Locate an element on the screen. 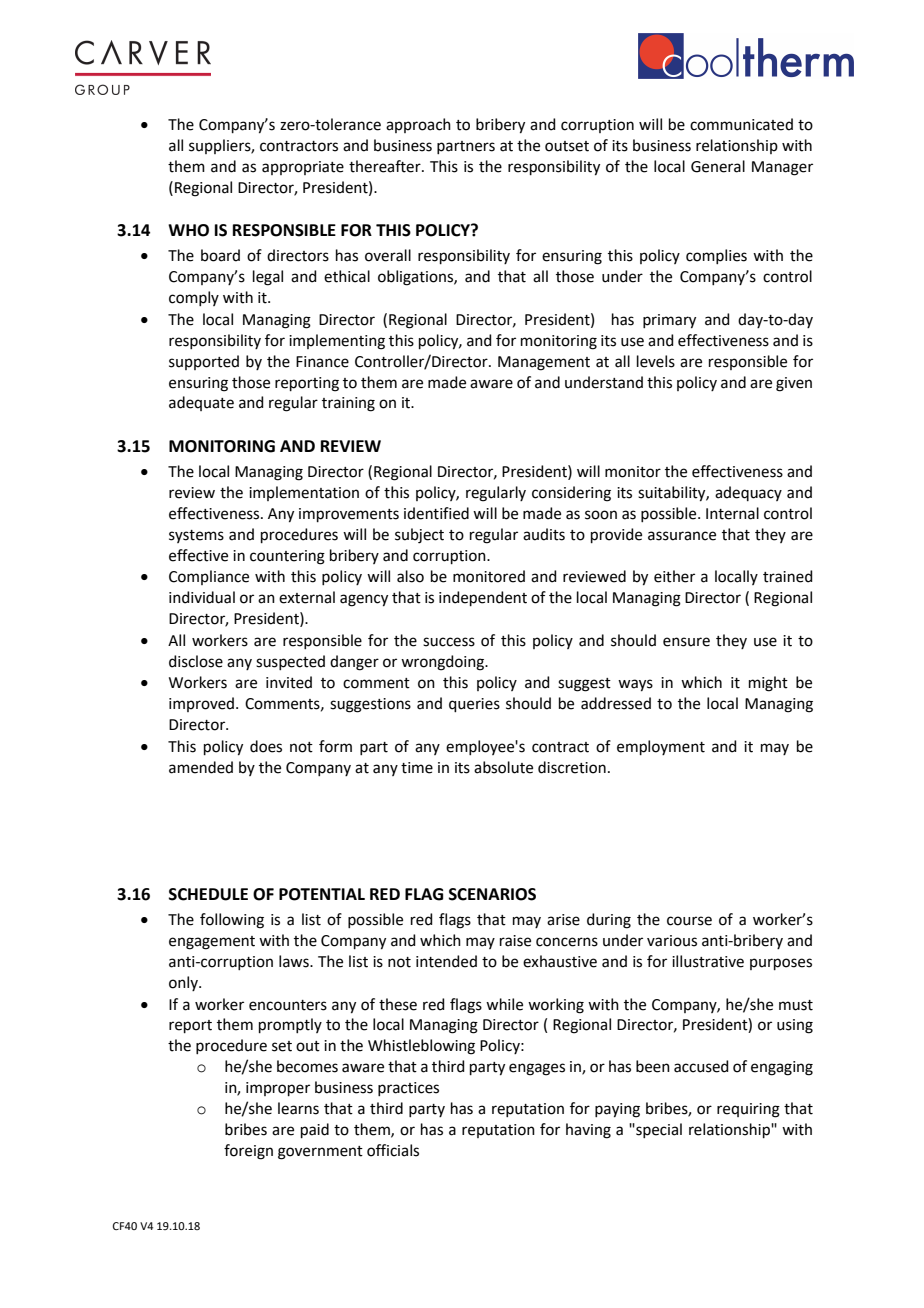 Image resolution: width=924 pixels, height=1308 pixels. engages is located at coordinates (537, 1069).
